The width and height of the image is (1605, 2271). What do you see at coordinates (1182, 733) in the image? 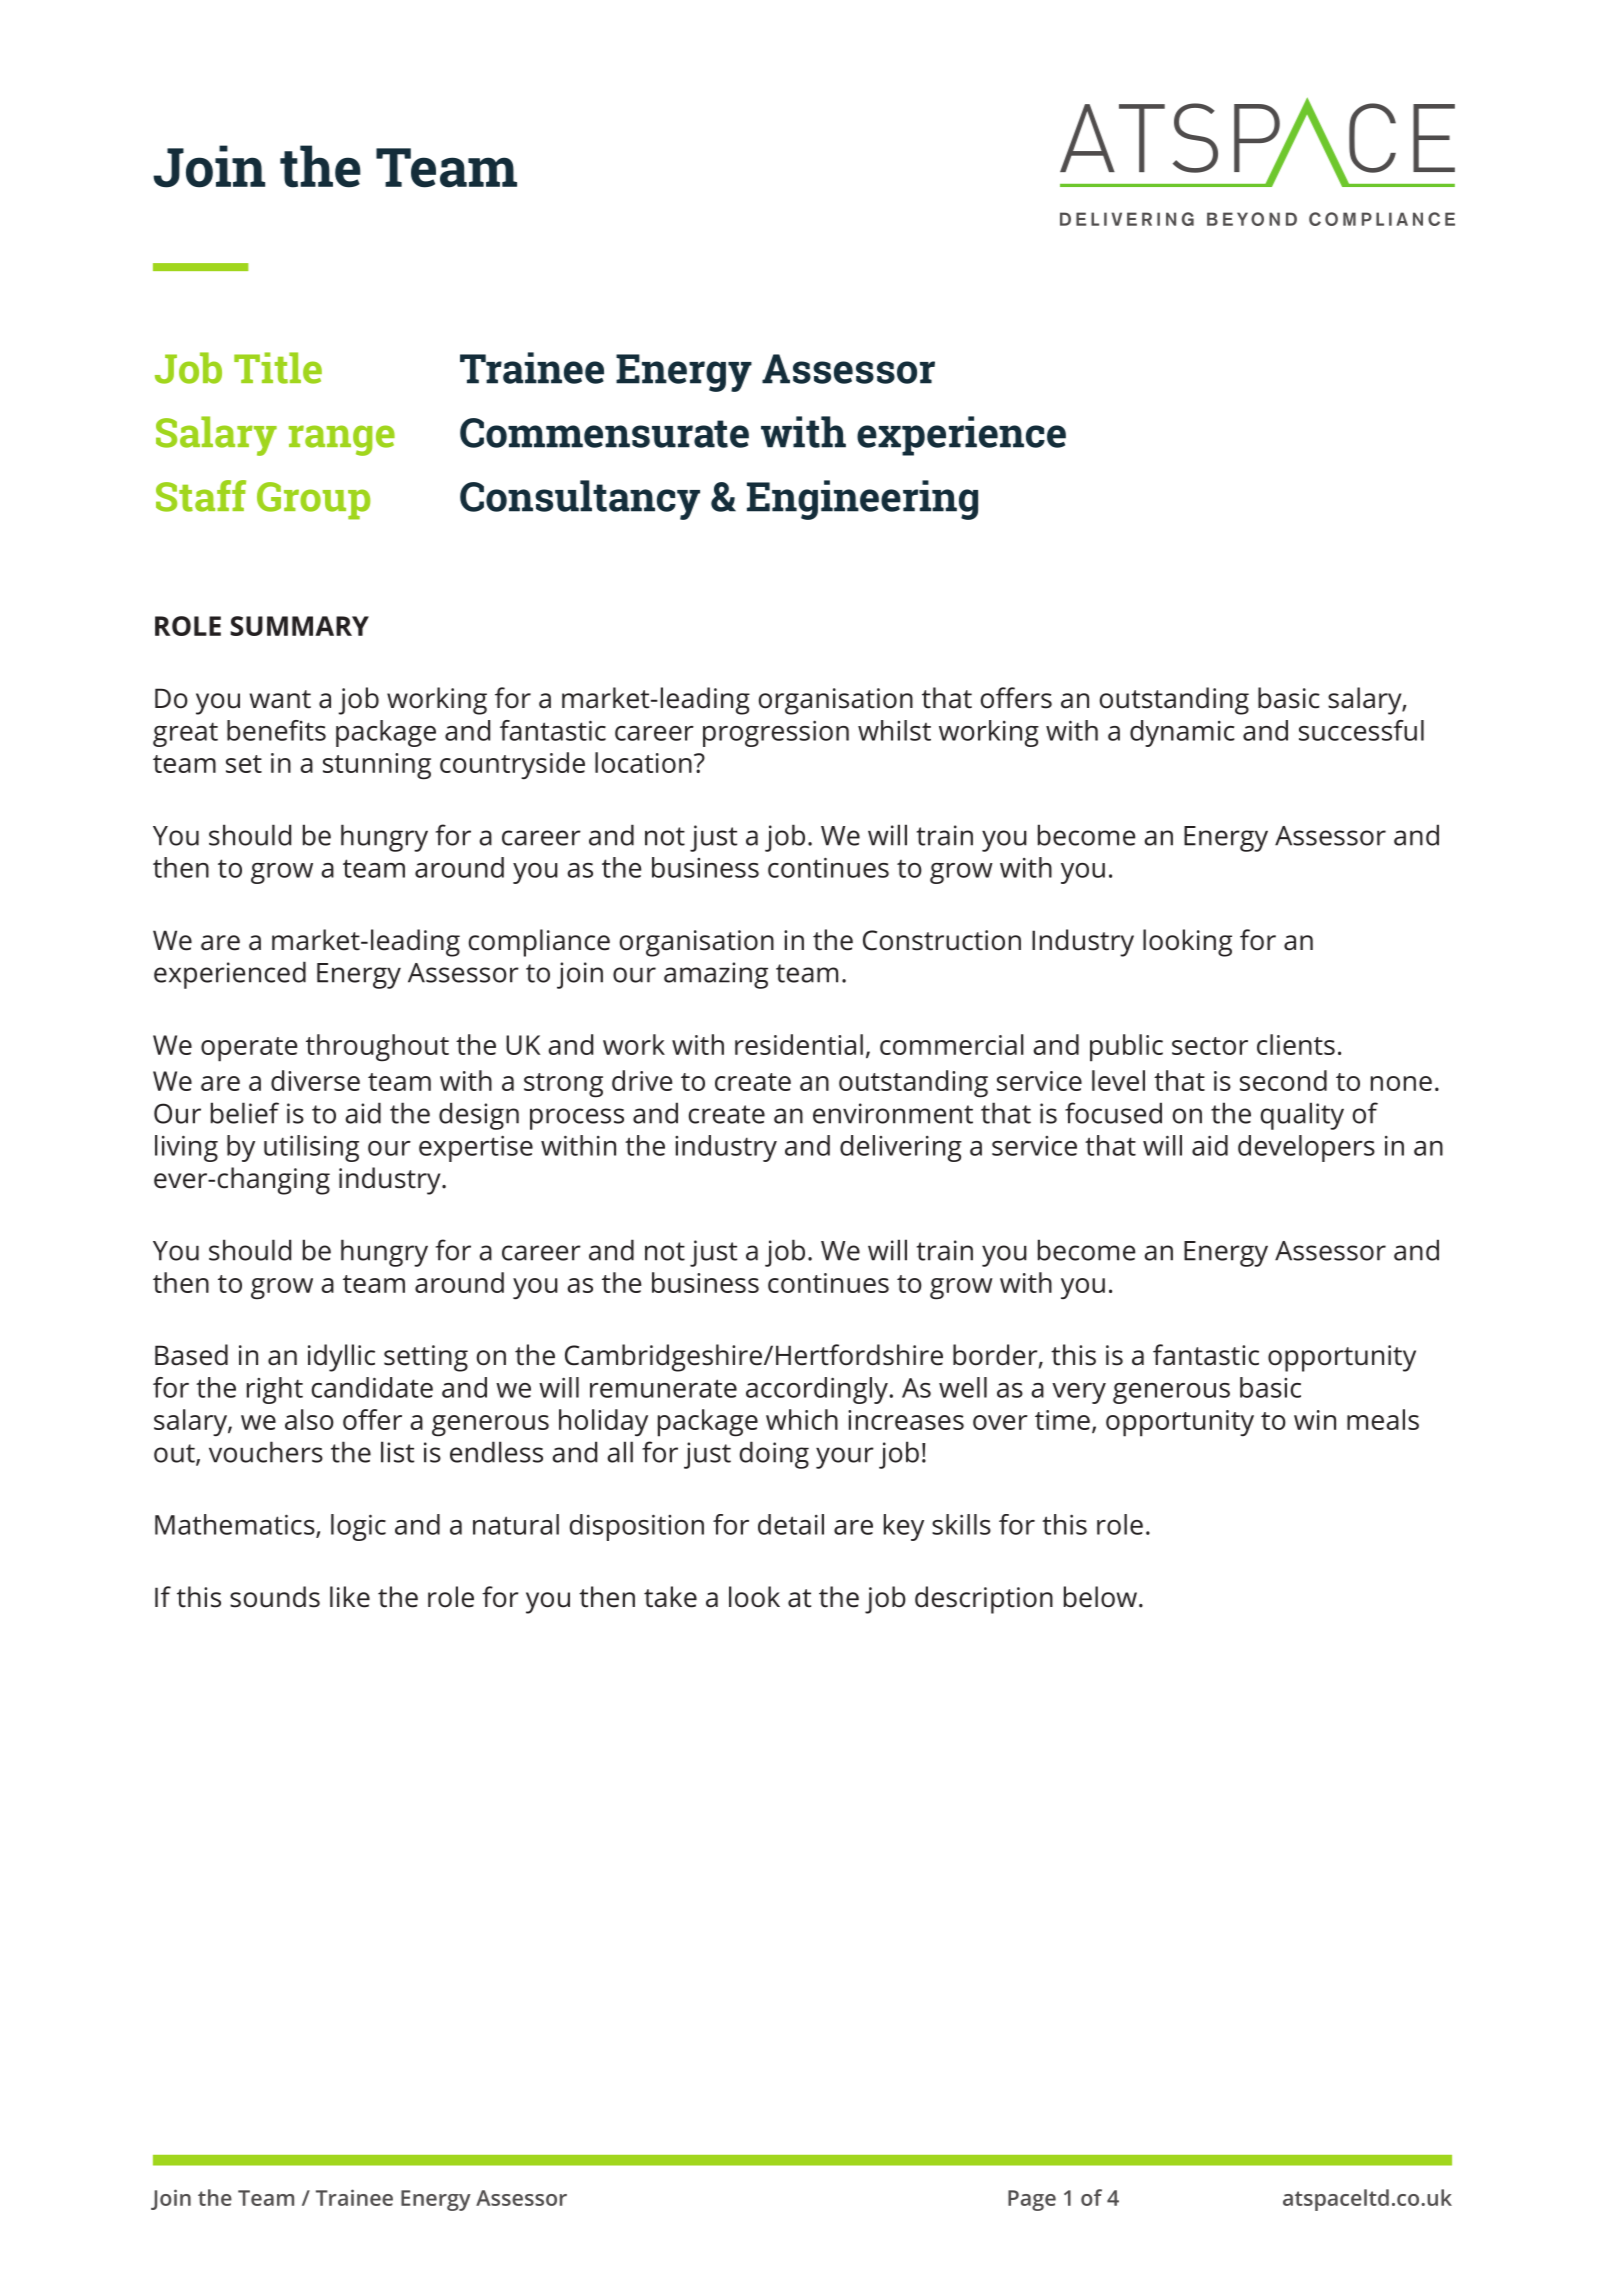
I see `dynamic` at bounding box center [1182, 733].
